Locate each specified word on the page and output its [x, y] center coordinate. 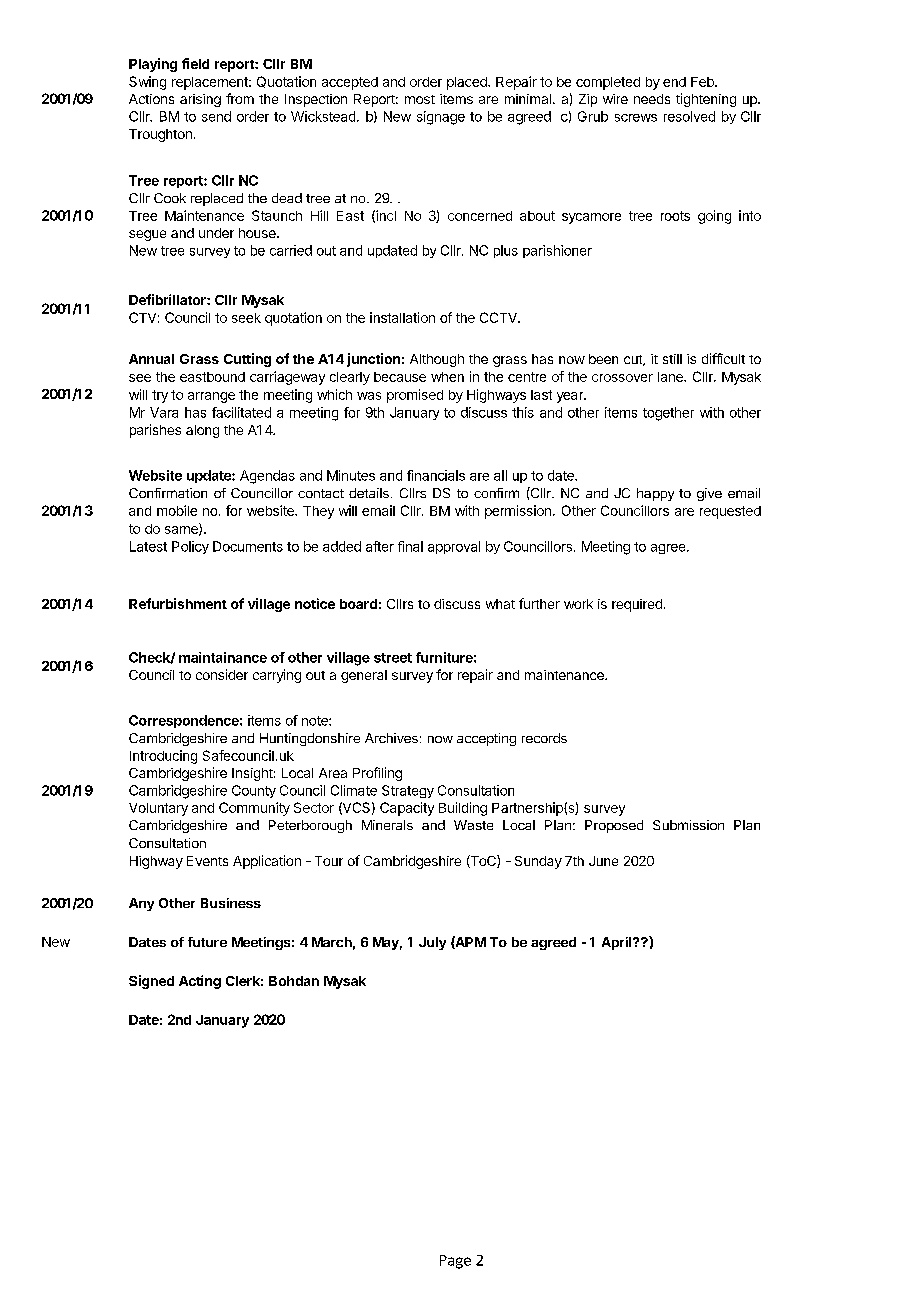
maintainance [223, 657]
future [207, 942]
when [447, 377]
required [637, 605]
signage [441, 118]
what [500, 604]
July [432, 943]
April [618, 943]
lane [671, 377]
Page [455, 1262]
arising [200, 100]
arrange [211, 397]
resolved [689, 116]
